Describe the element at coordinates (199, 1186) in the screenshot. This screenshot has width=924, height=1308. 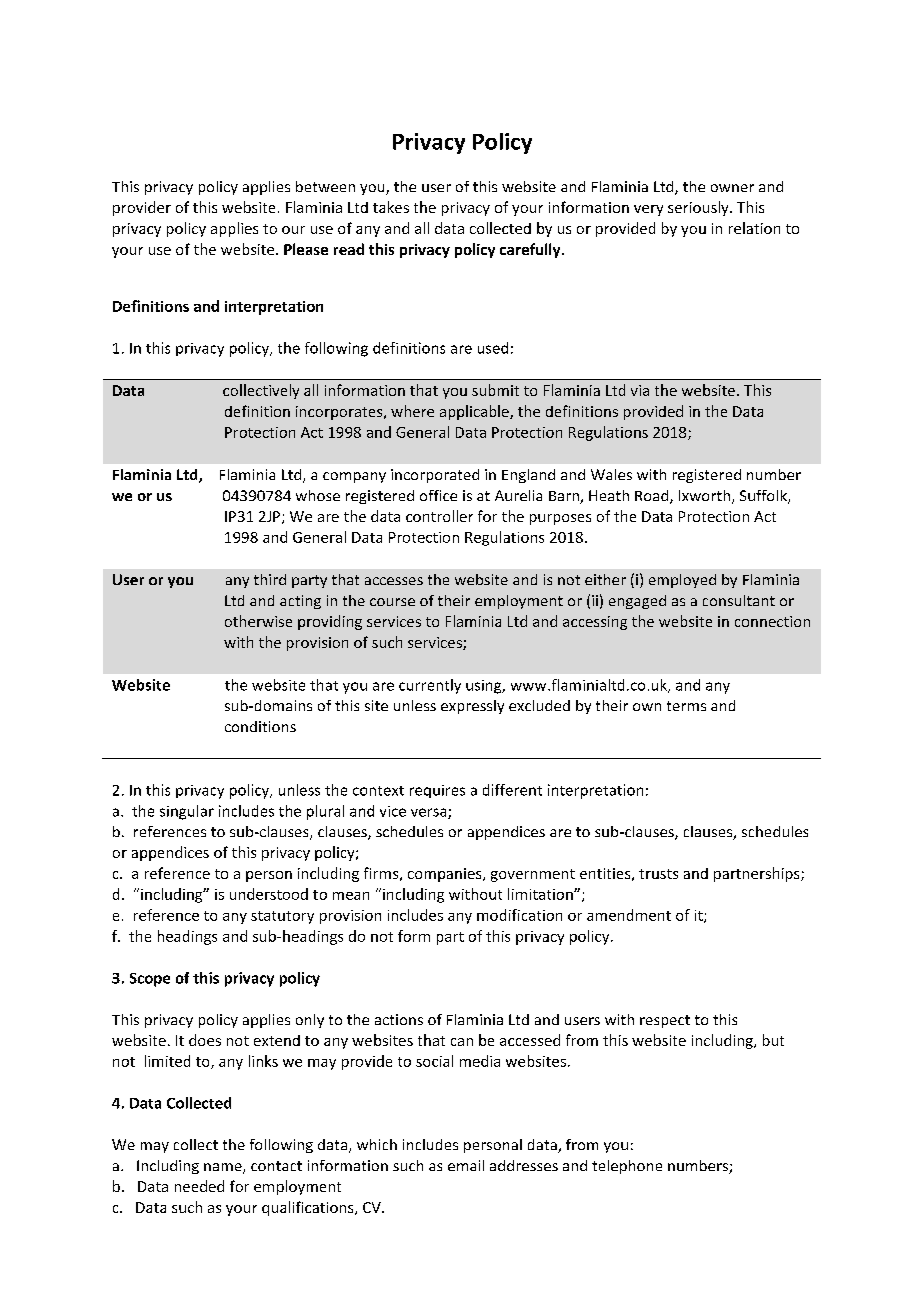
I see `needed` at that location.
